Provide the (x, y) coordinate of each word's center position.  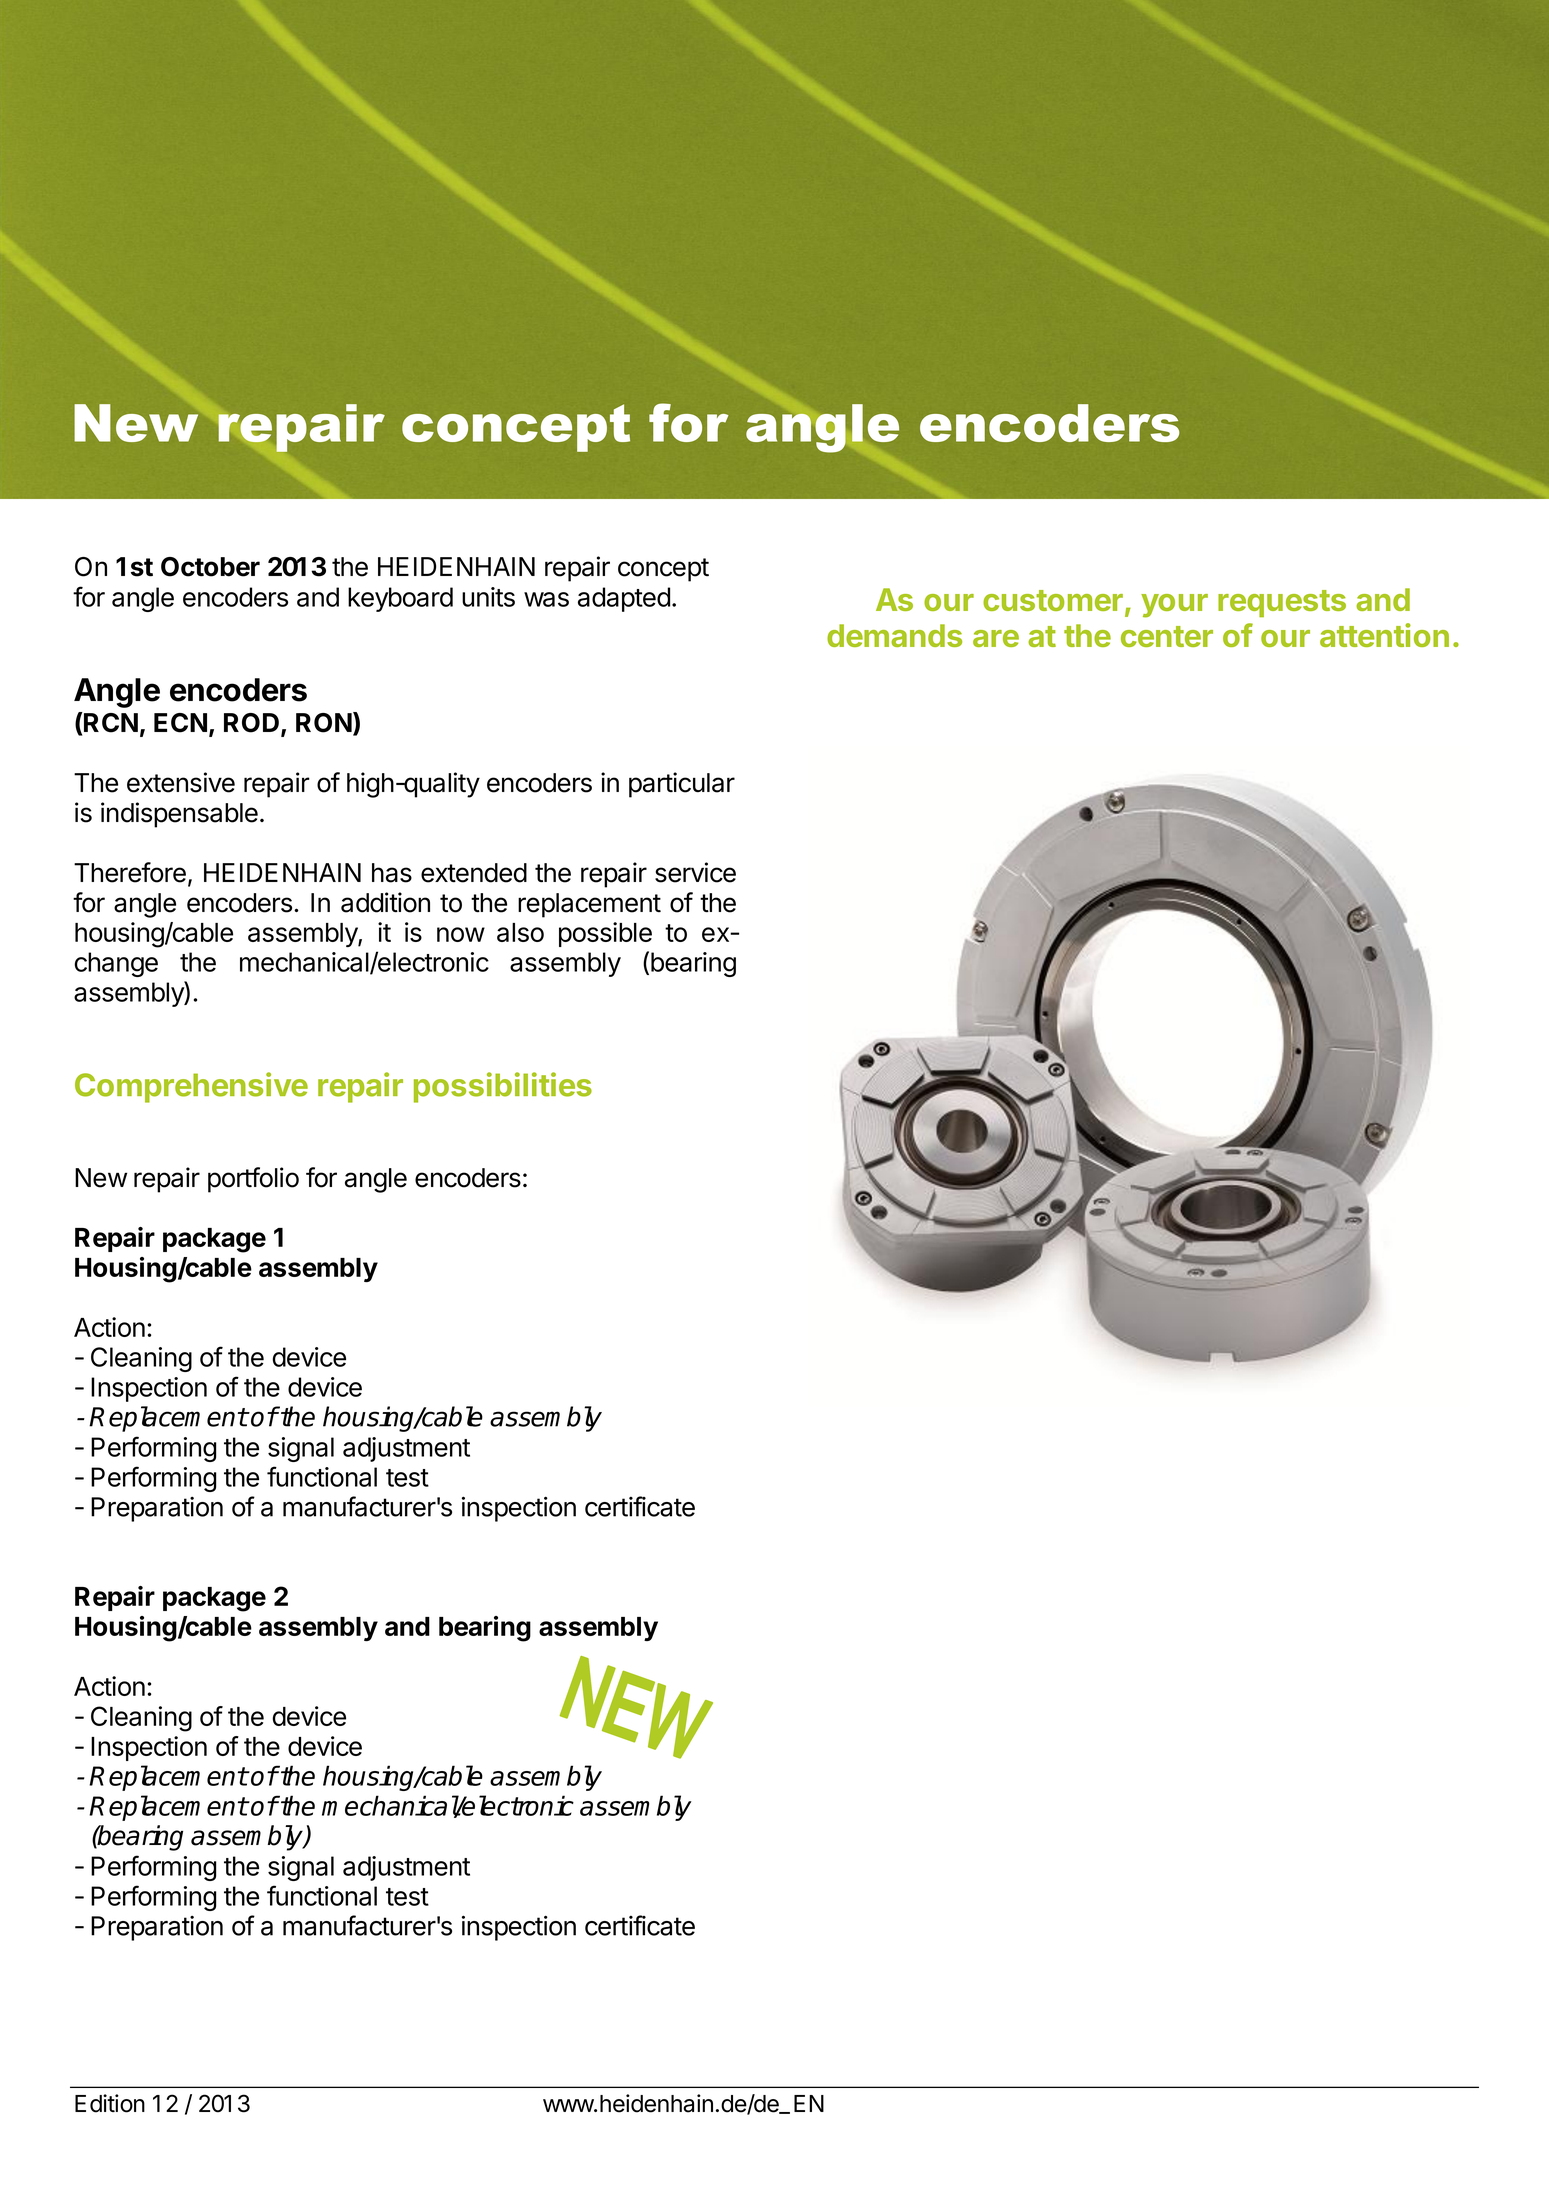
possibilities (503, 1087)
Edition (110, 2103)
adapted (624, 599)
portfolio (253, 1180)
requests (1282, 603)
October (210, 567)
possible (605, 934)
